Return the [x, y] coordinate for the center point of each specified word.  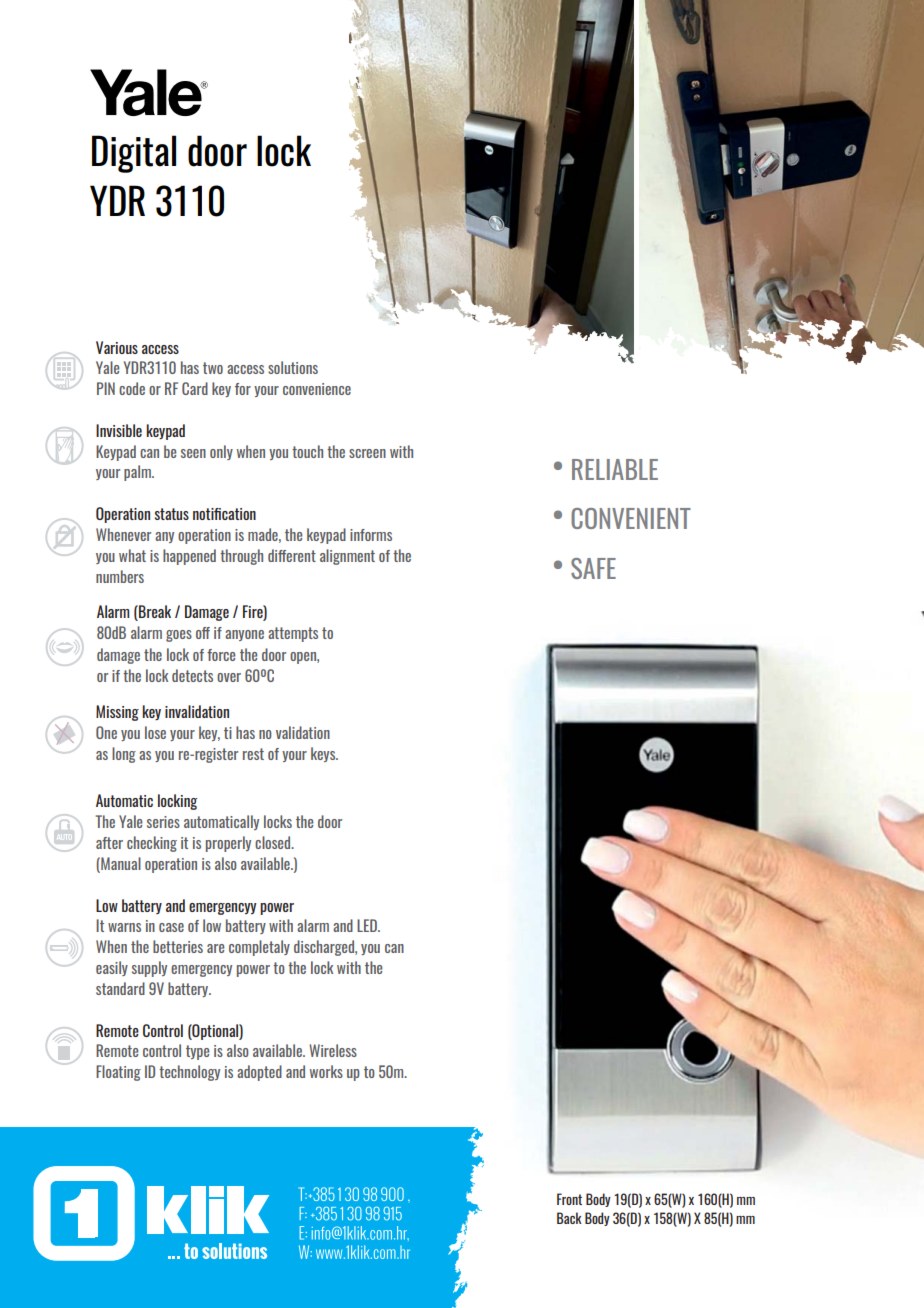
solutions [293, 367]
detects [192, 675]
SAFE [593, 568]
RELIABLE [615, 469]
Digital [134, 154]
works [326, 1071]
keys [324, 754]
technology [189, 1073]
